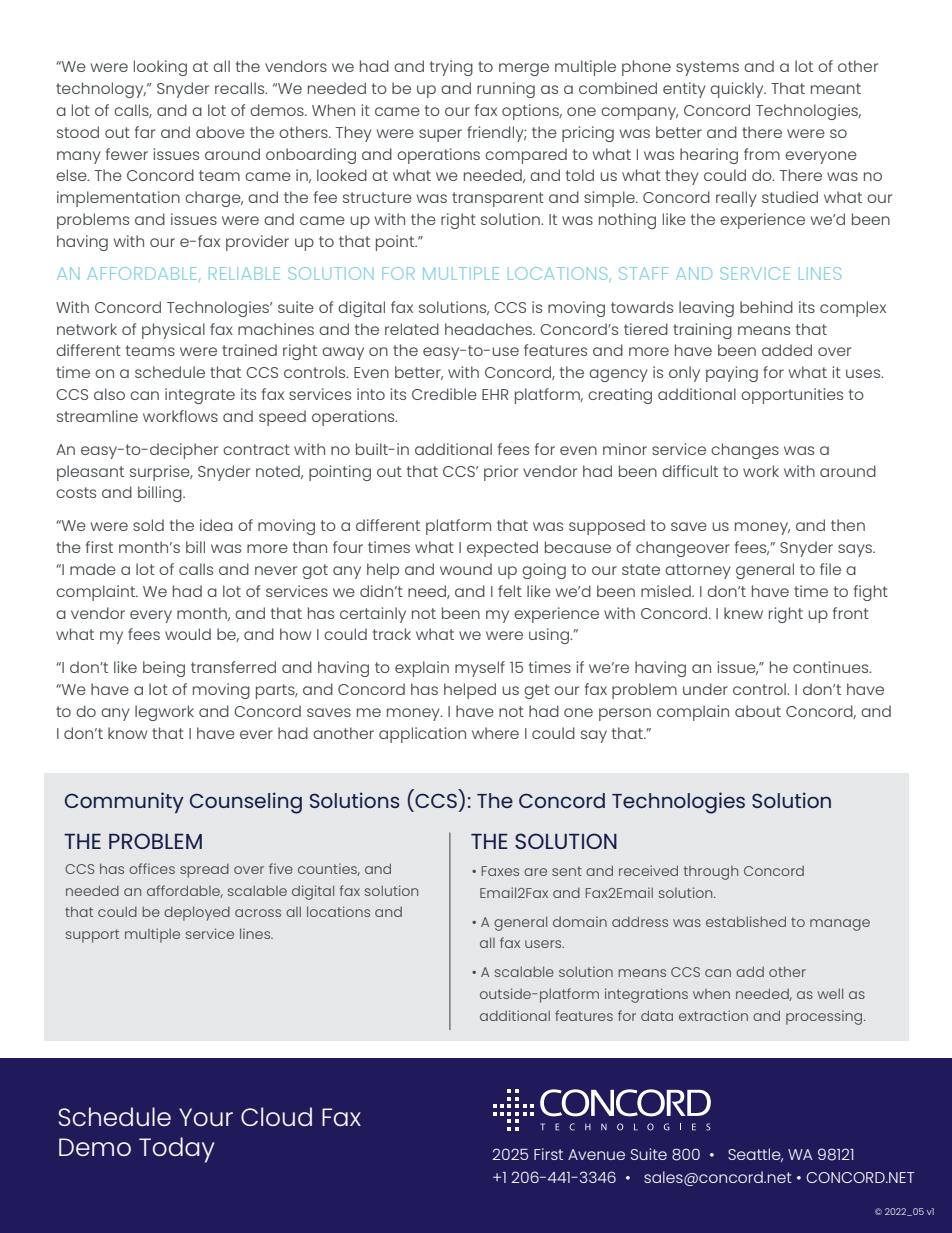  Describe the element at coordinates (160, 68) in the screenshot. I see `looking` at that location.
